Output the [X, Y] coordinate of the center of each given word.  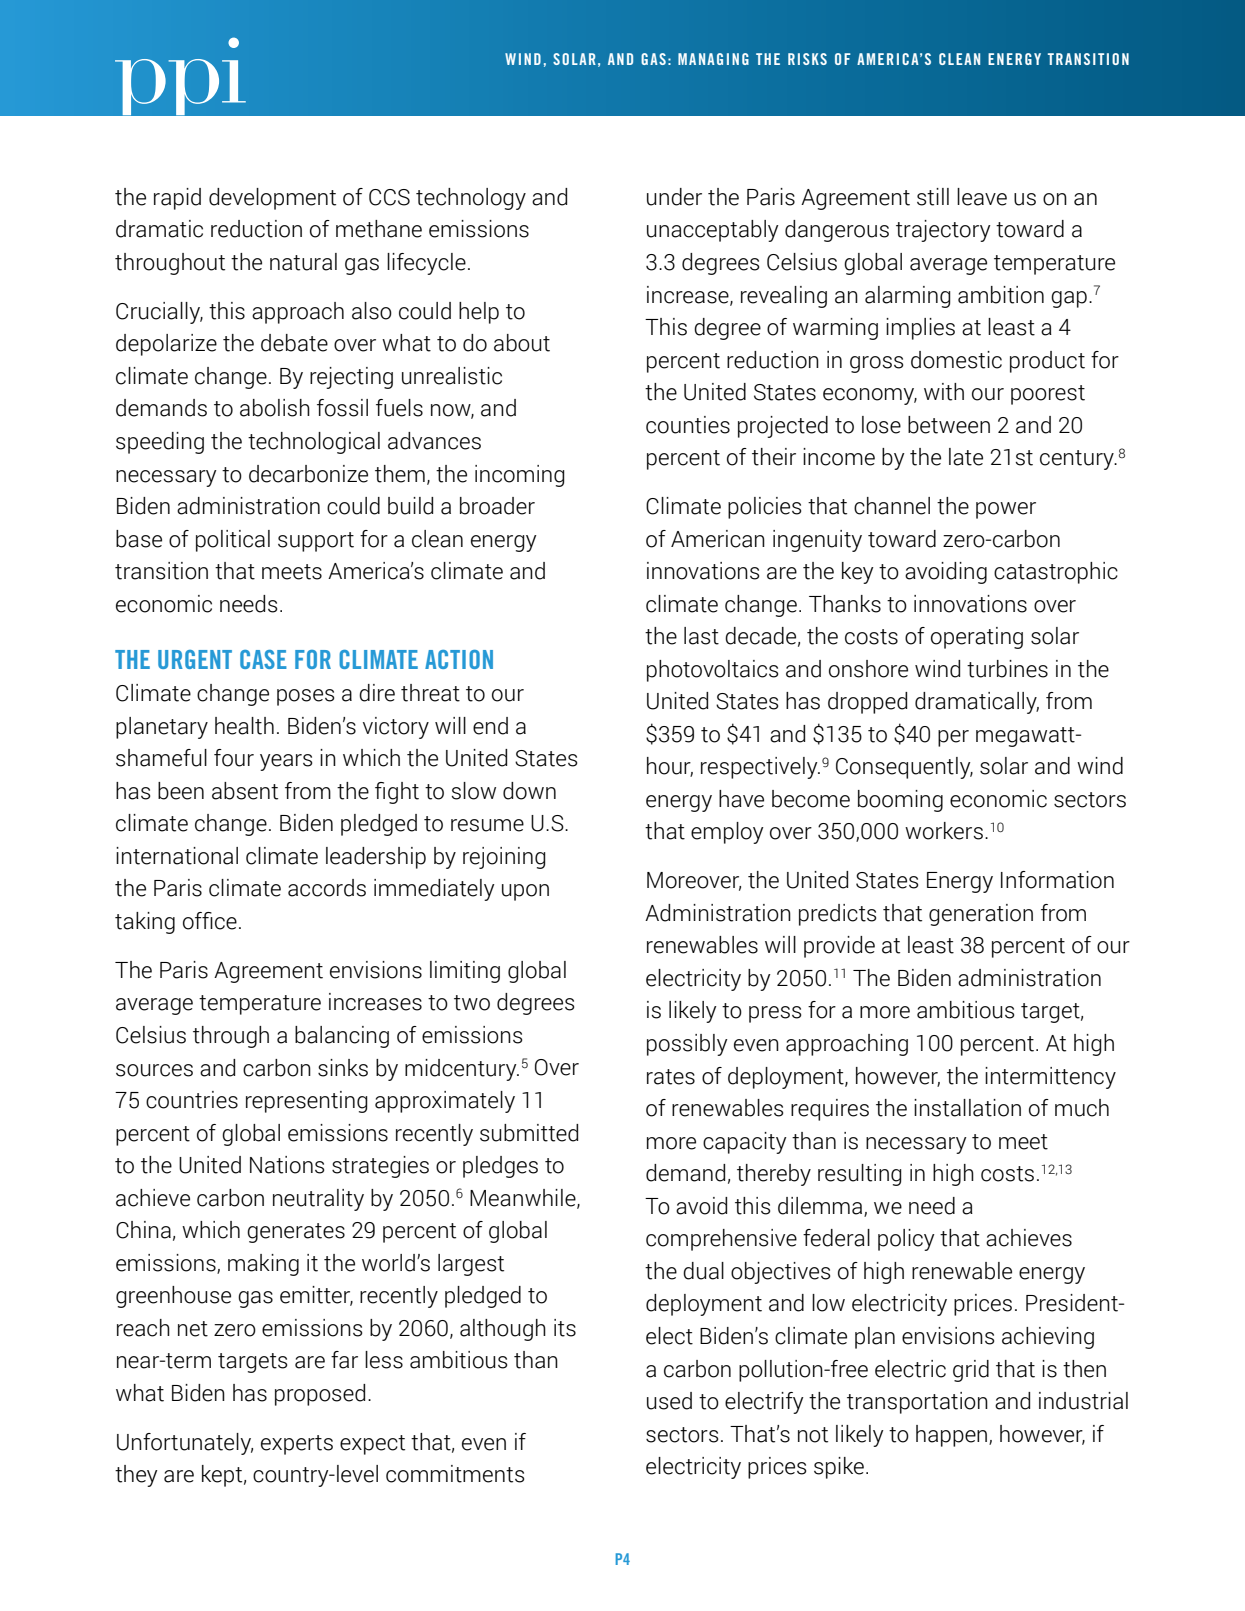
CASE [263, 659]
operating [977, 638]
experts [297, 1445]
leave [982, 197]
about [522, 343]
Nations [287, 1165]
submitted [529, 1133]
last [701, 636]
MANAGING [713, 59]
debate [294, 343]
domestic [956, 360]
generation [981, 915]
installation [967, 1108]
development [272, 199]
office [210, 921]
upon [525, 892]
